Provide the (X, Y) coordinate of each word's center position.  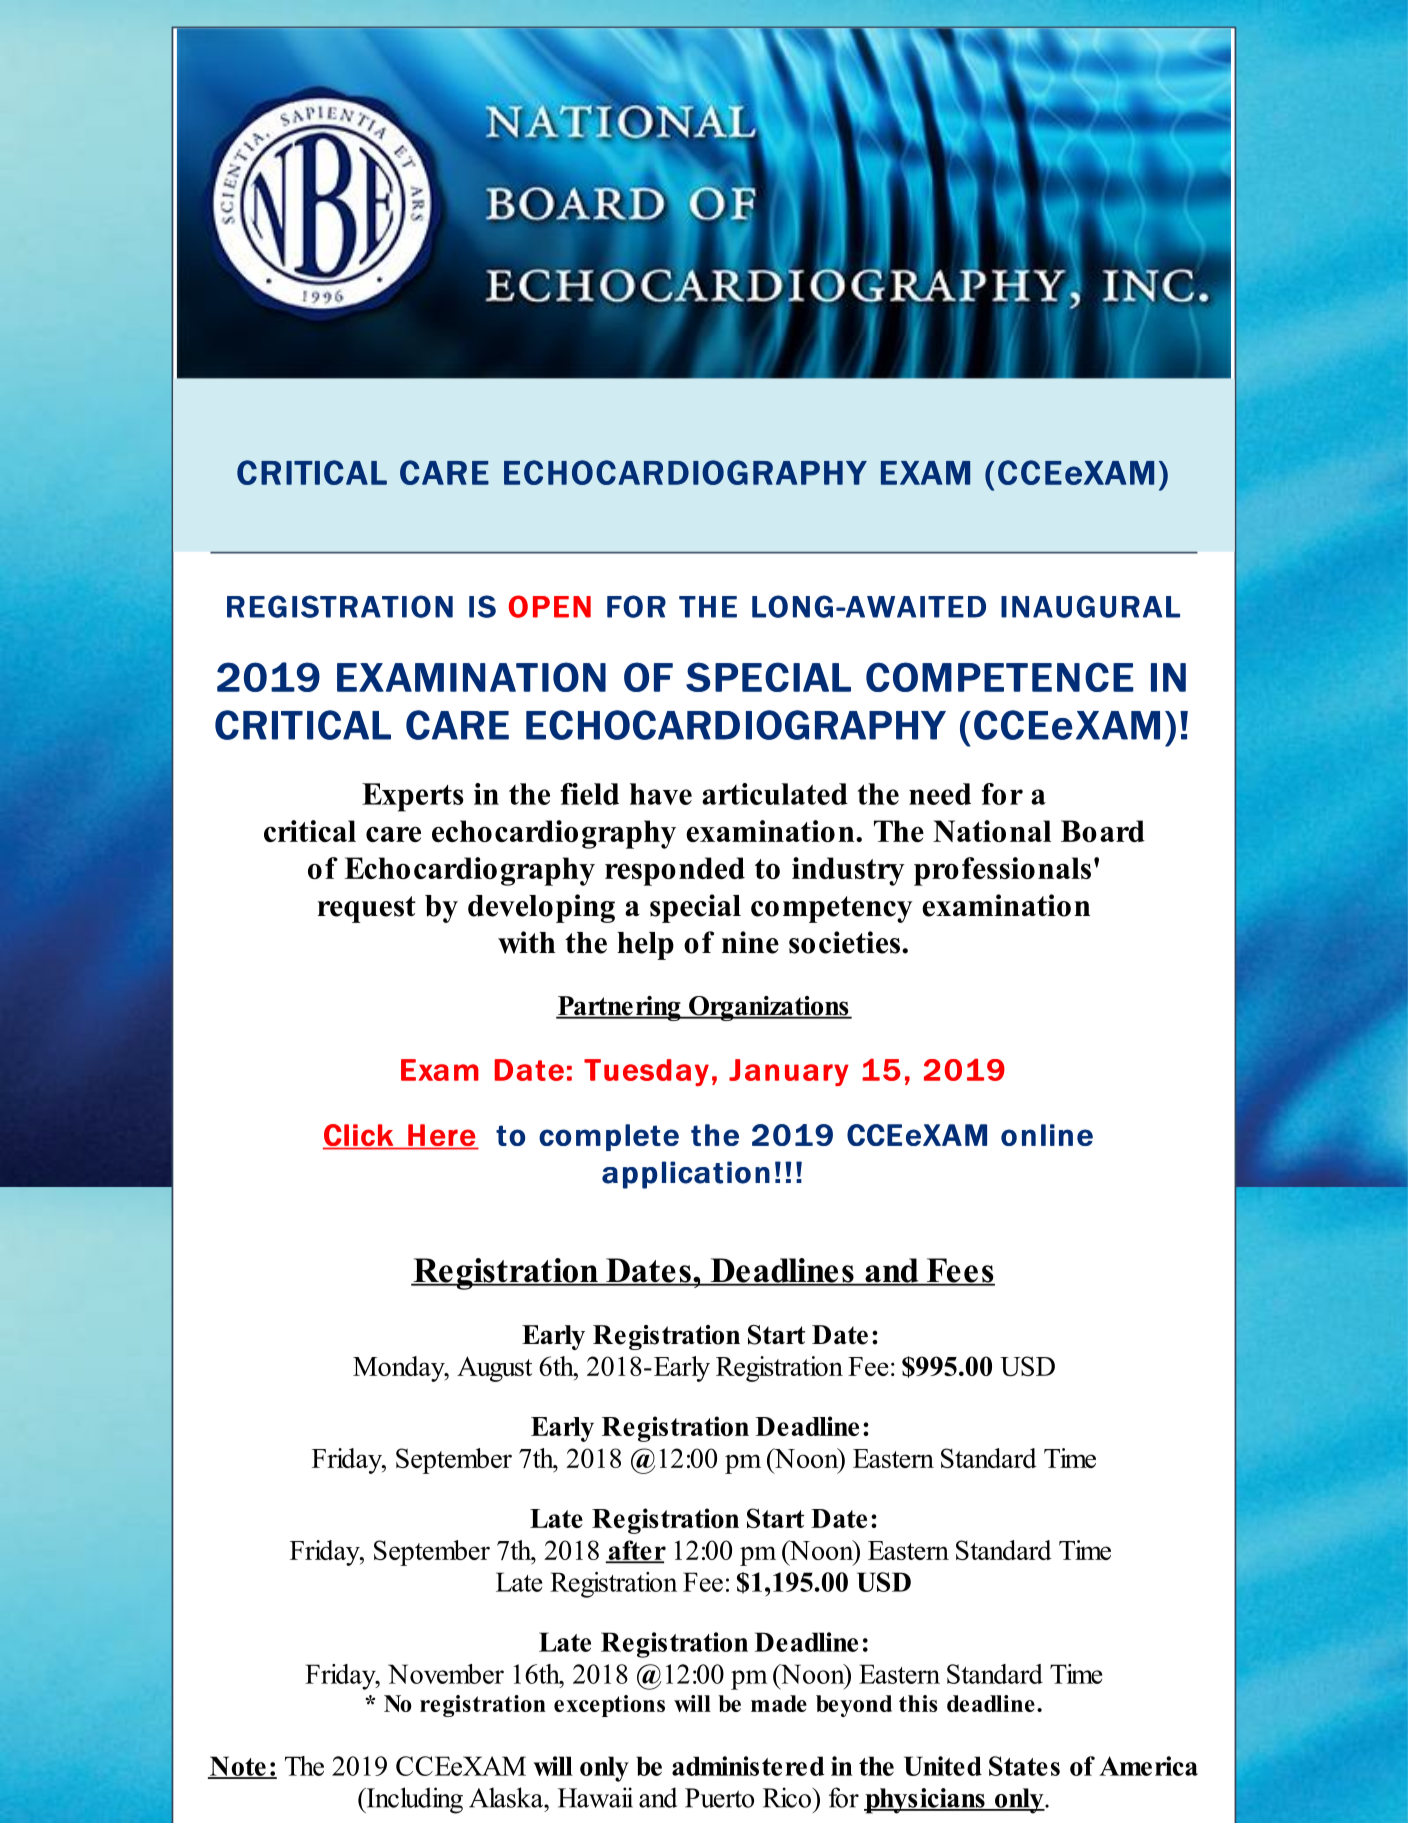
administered (748, 1766)
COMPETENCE (1000, 677)
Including (413, 1800)
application (686, 1175)
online (1047, 1135)
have (661, 794)
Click (359, 1136)
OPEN (550, 606)
